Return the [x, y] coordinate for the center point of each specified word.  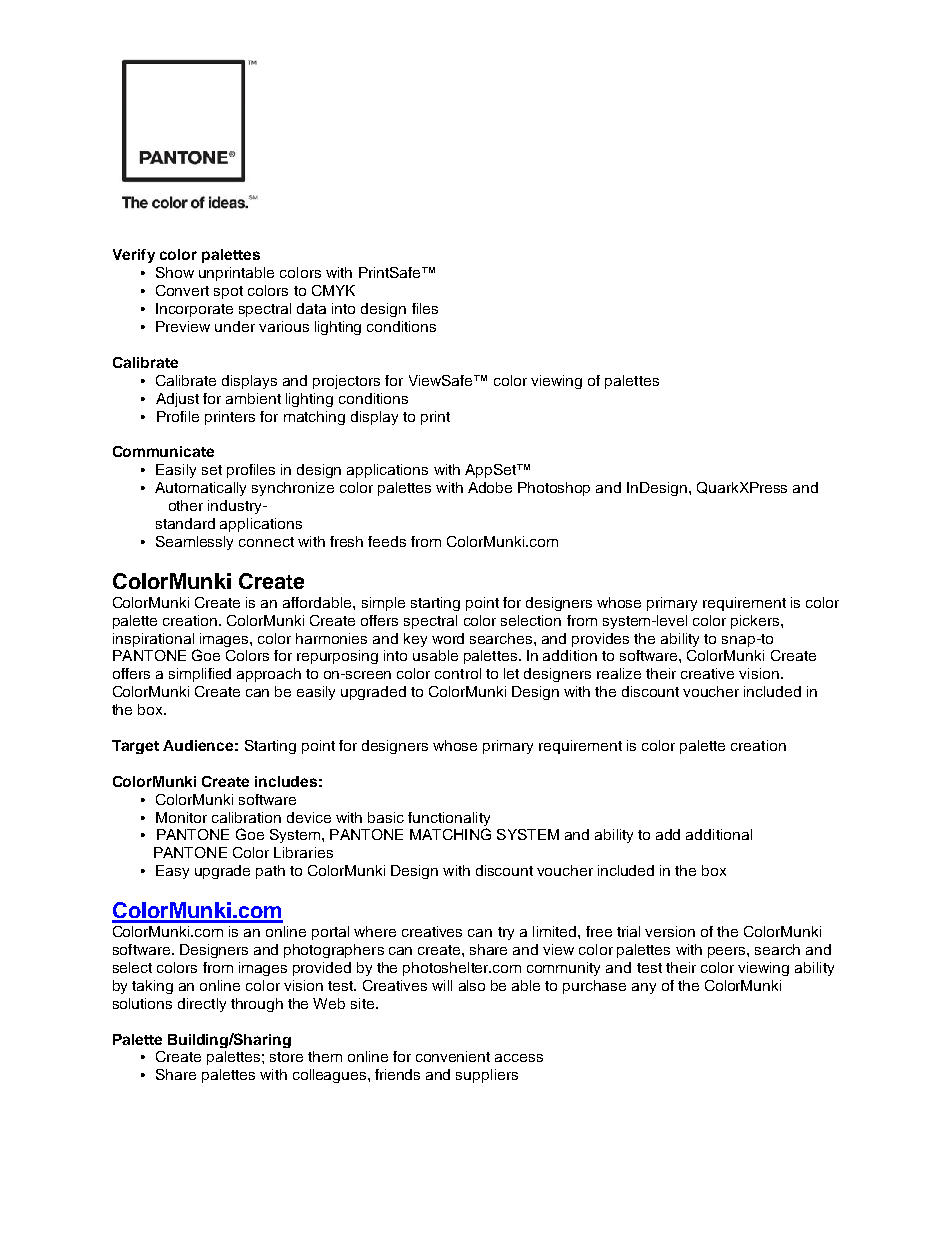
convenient [453, 1056]
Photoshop [554, 489]
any [644, 988]
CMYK [333, 290]
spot [228, 292]
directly [202, 1005]
